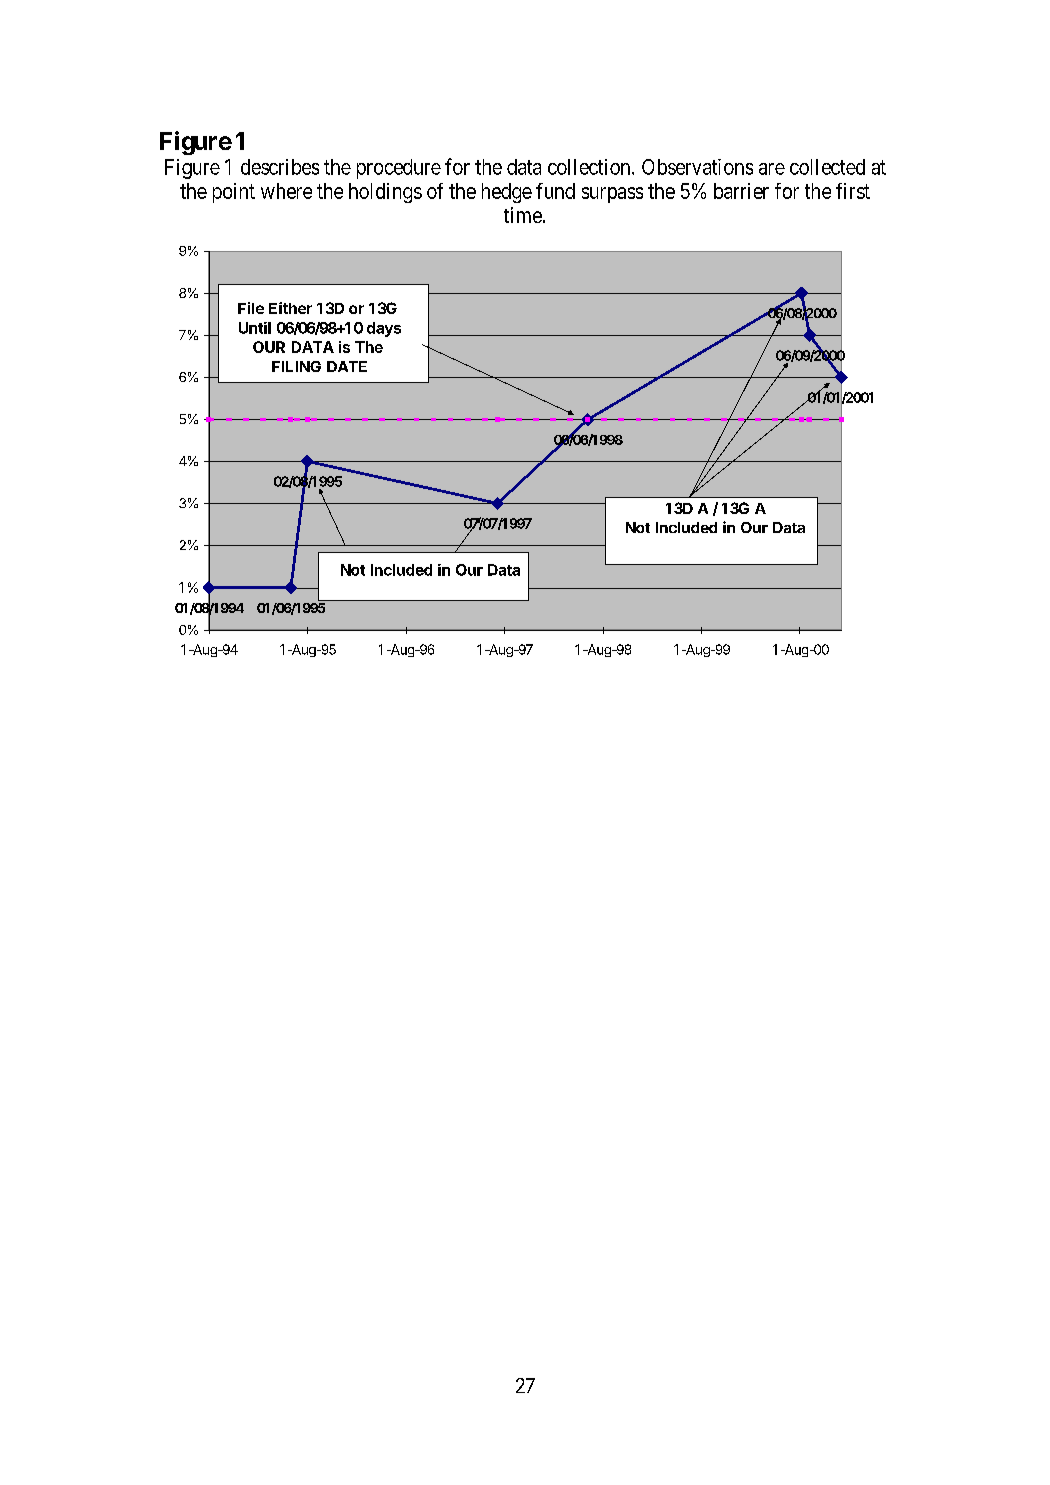 The height and width of the image is (1485, 1050). I want to click on first, so click(853, 191).
